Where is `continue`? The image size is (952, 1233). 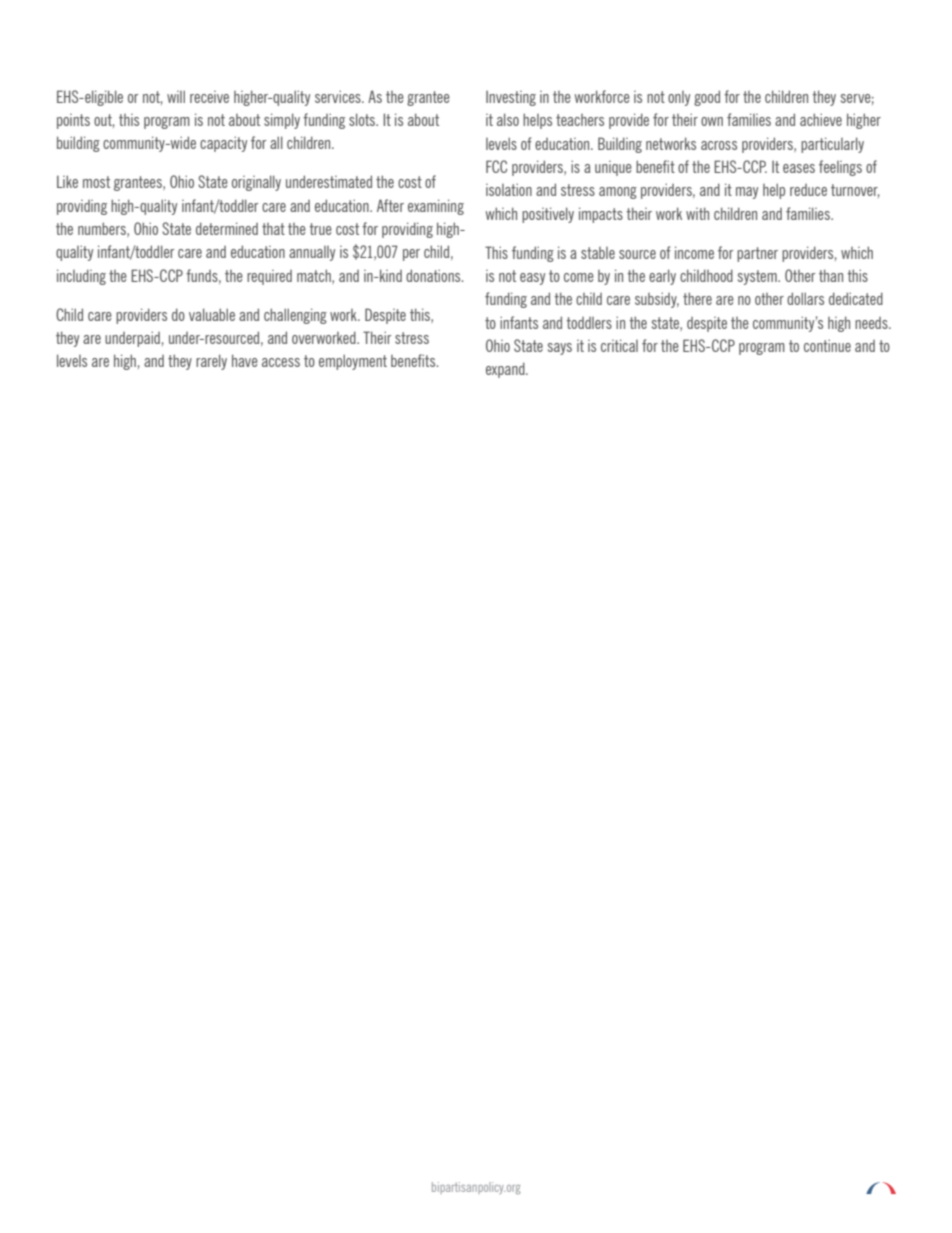
continue is located at coordinates (827, 345).
